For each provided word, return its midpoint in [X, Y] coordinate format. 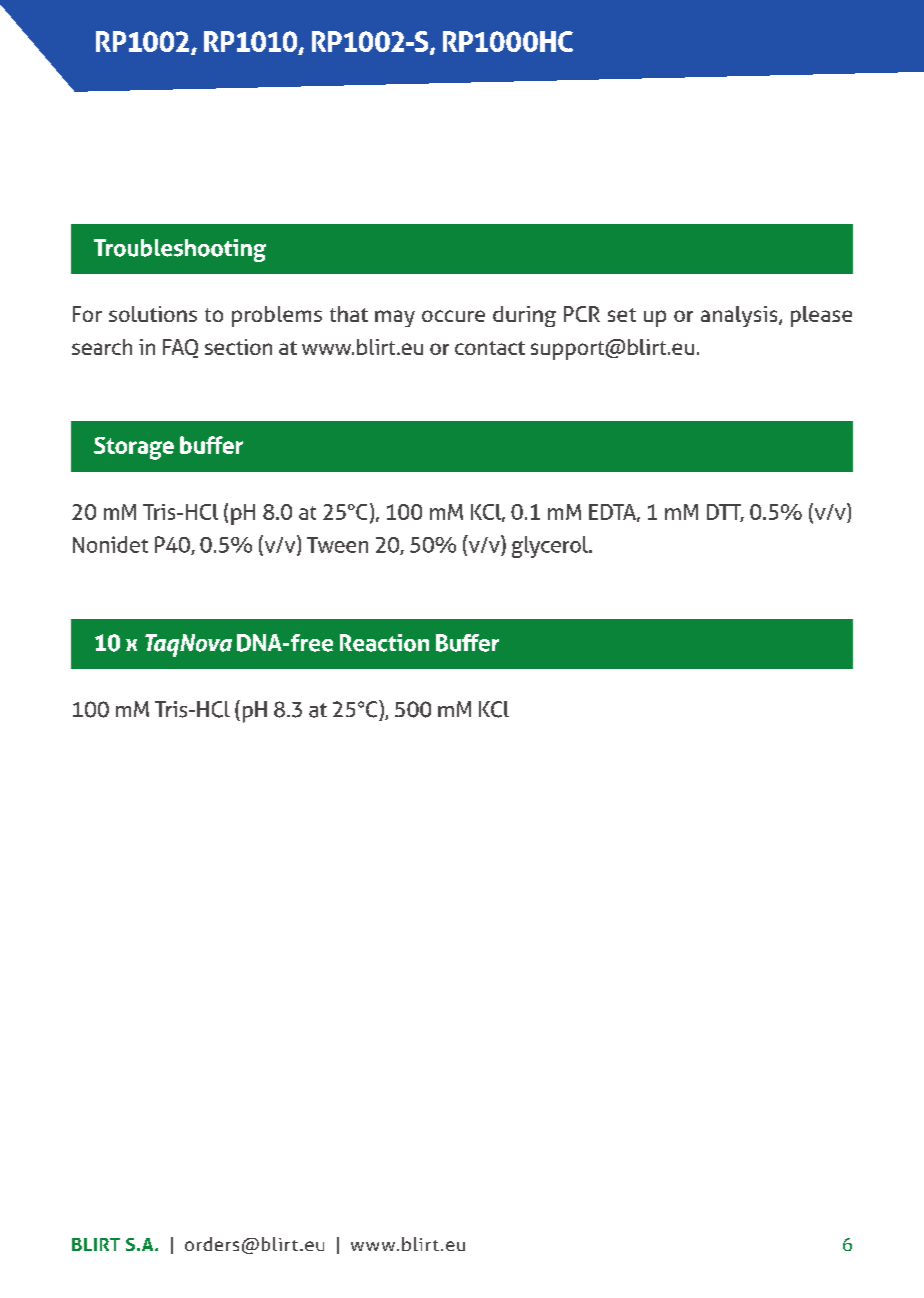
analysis [740, 316]
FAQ [180, 348]
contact [490, 348]
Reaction [384, 643]
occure [453, 316]
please [821, 316]
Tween [337, 545]
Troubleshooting [180, 250]
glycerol [551, 547]
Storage [134, 448]
